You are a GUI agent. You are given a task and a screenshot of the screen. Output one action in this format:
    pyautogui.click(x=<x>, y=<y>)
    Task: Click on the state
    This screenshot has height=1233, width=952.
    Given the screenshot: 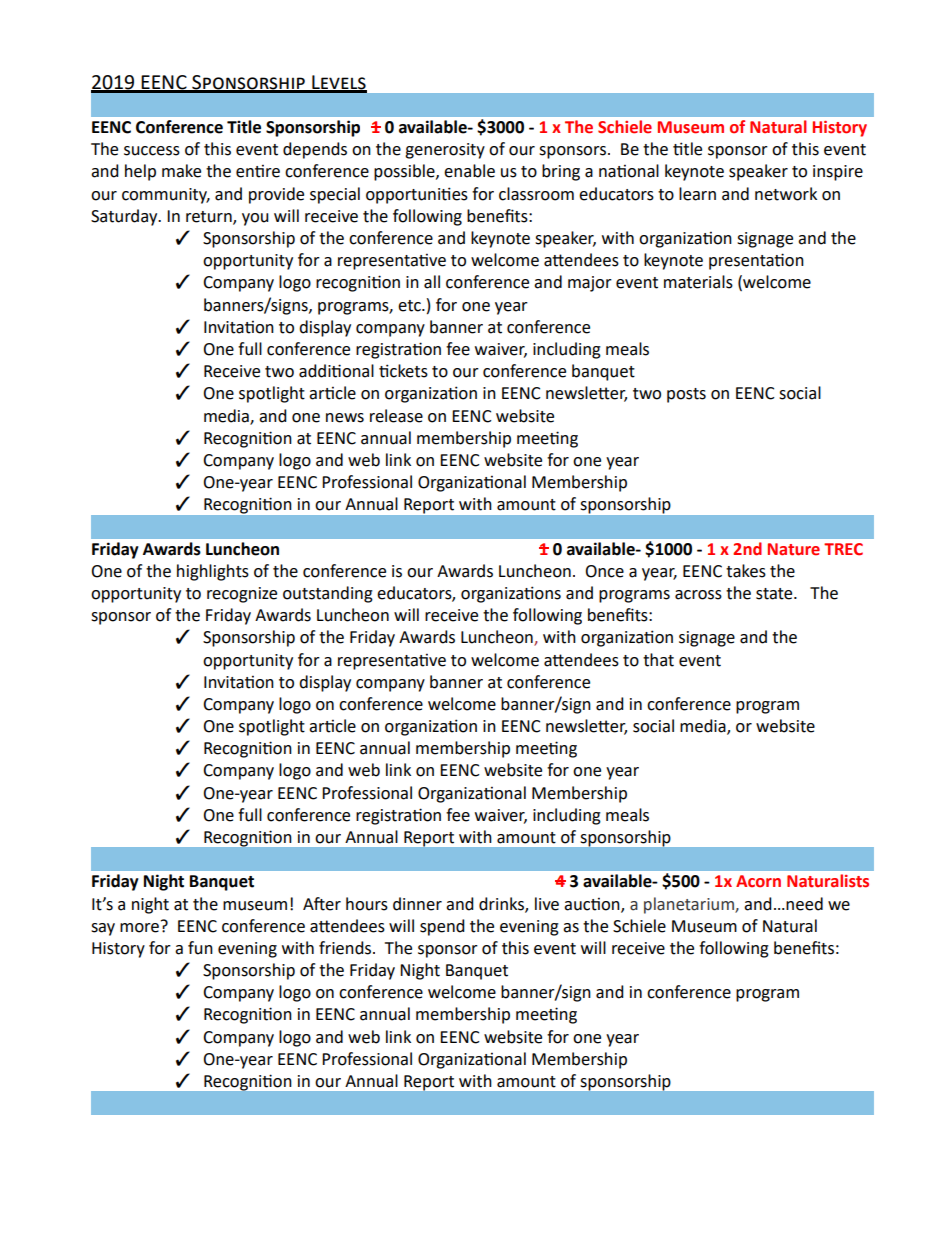 What is the action you would take?
    pyautogui.click(x=775, y=594)
